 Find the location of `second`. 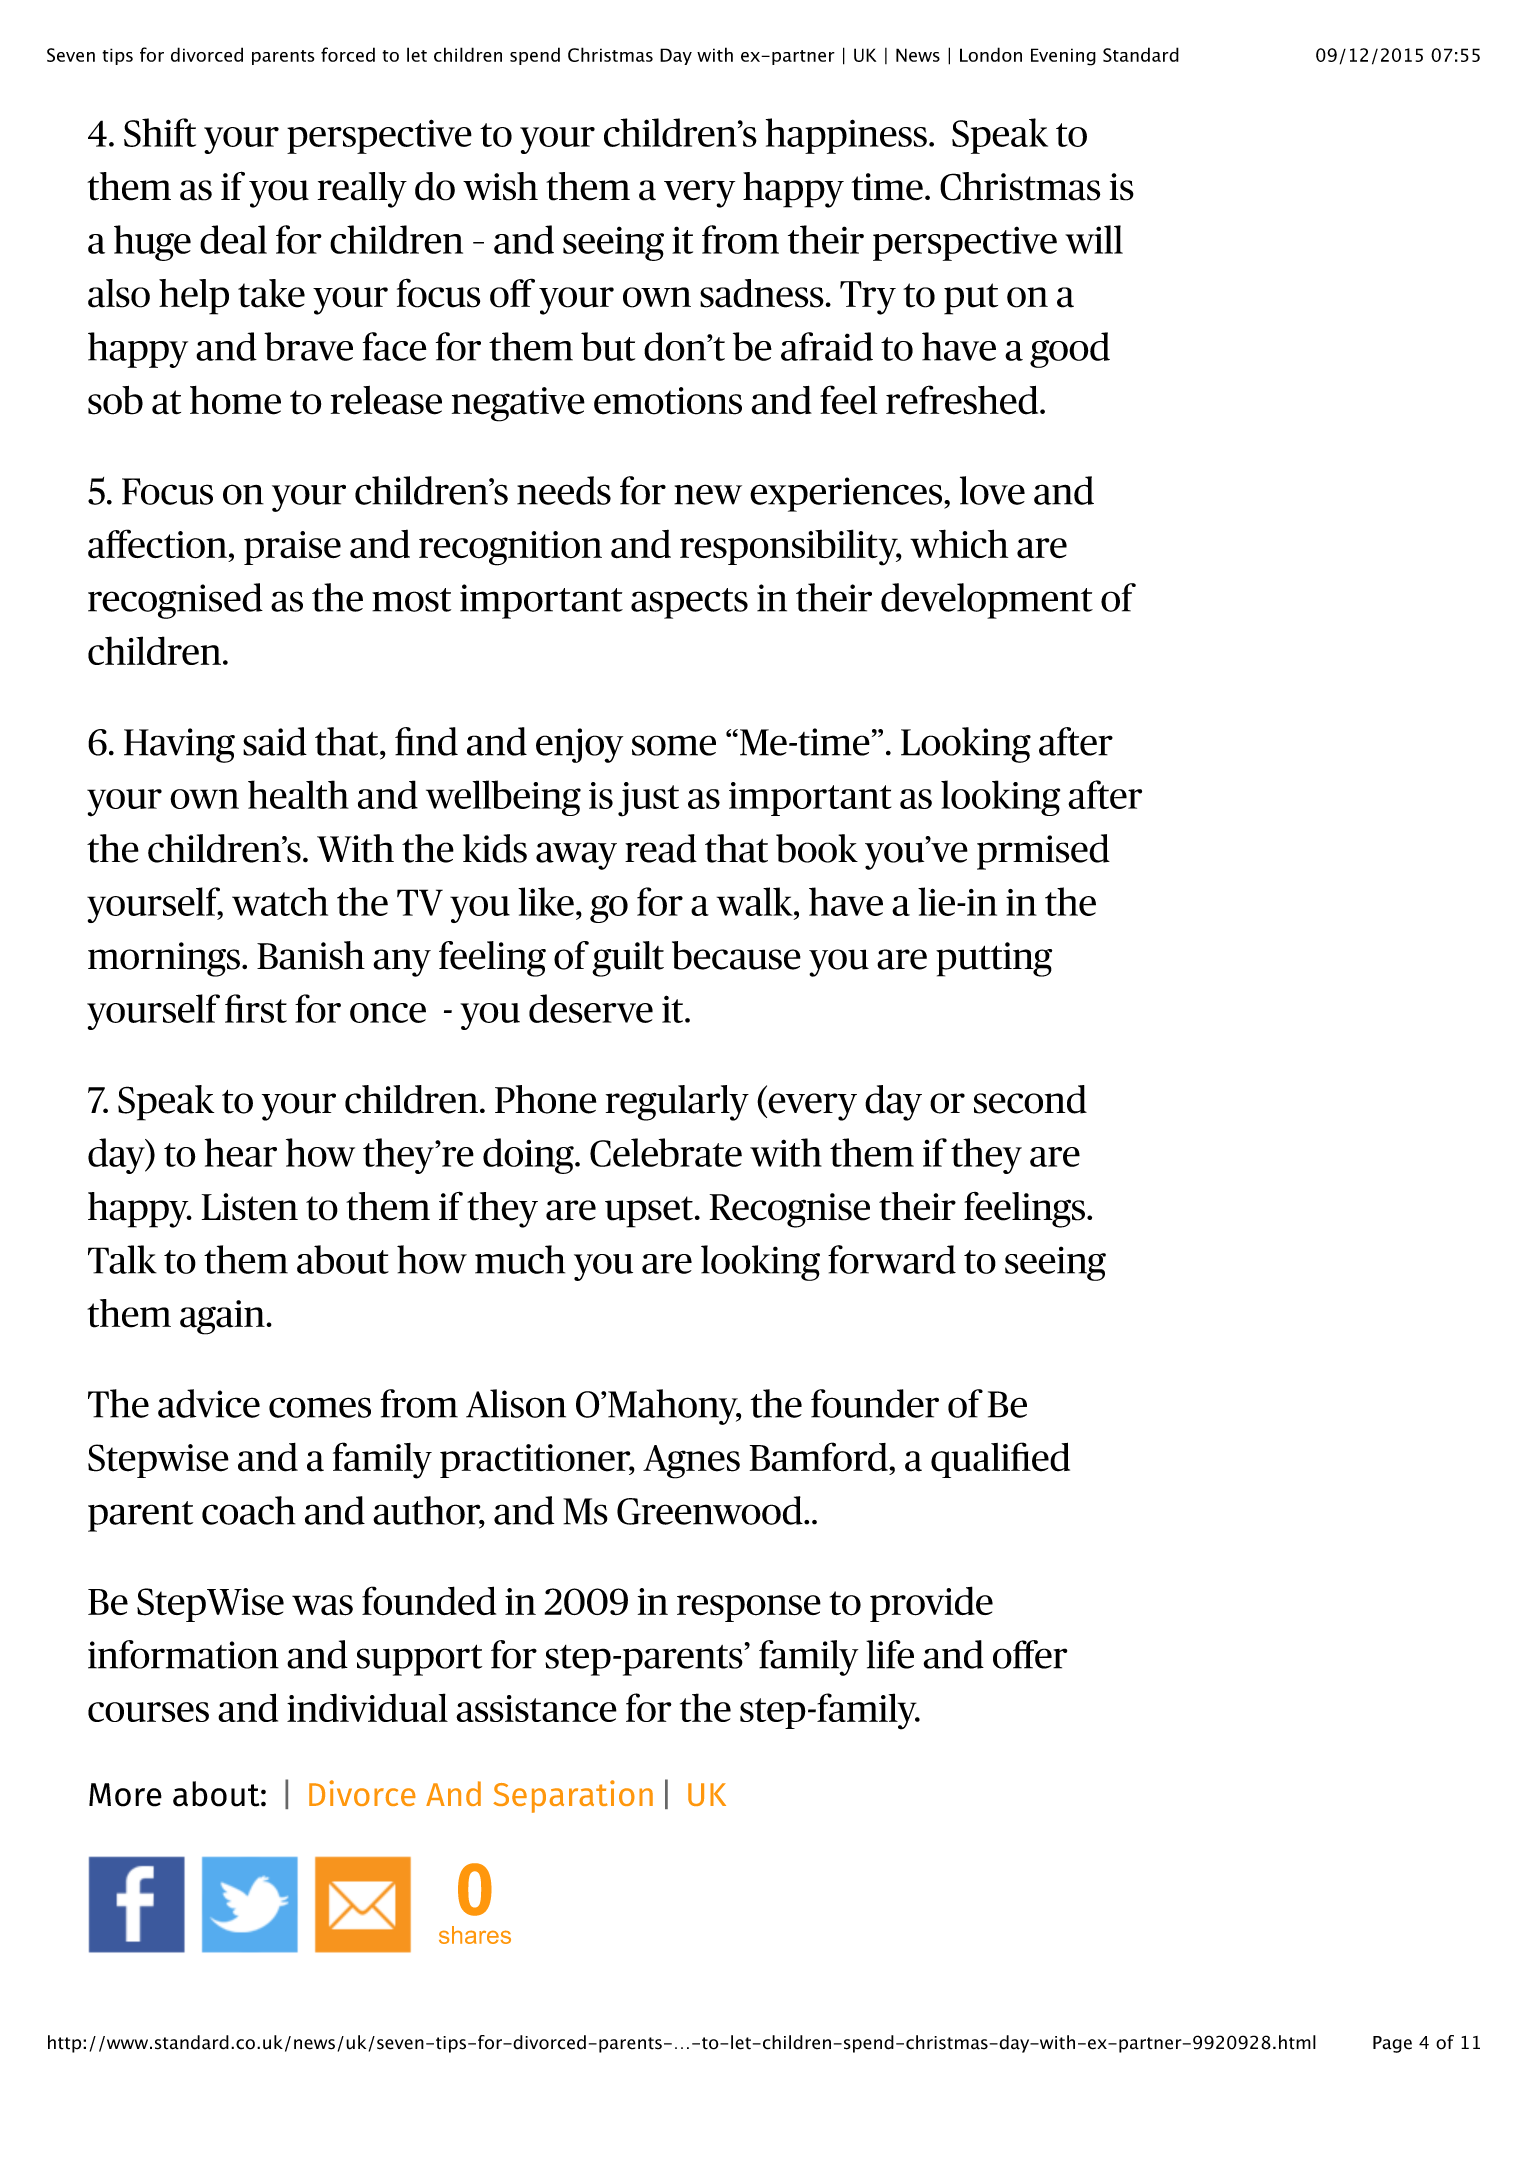

second is located at coordinates (1030, 1099).
